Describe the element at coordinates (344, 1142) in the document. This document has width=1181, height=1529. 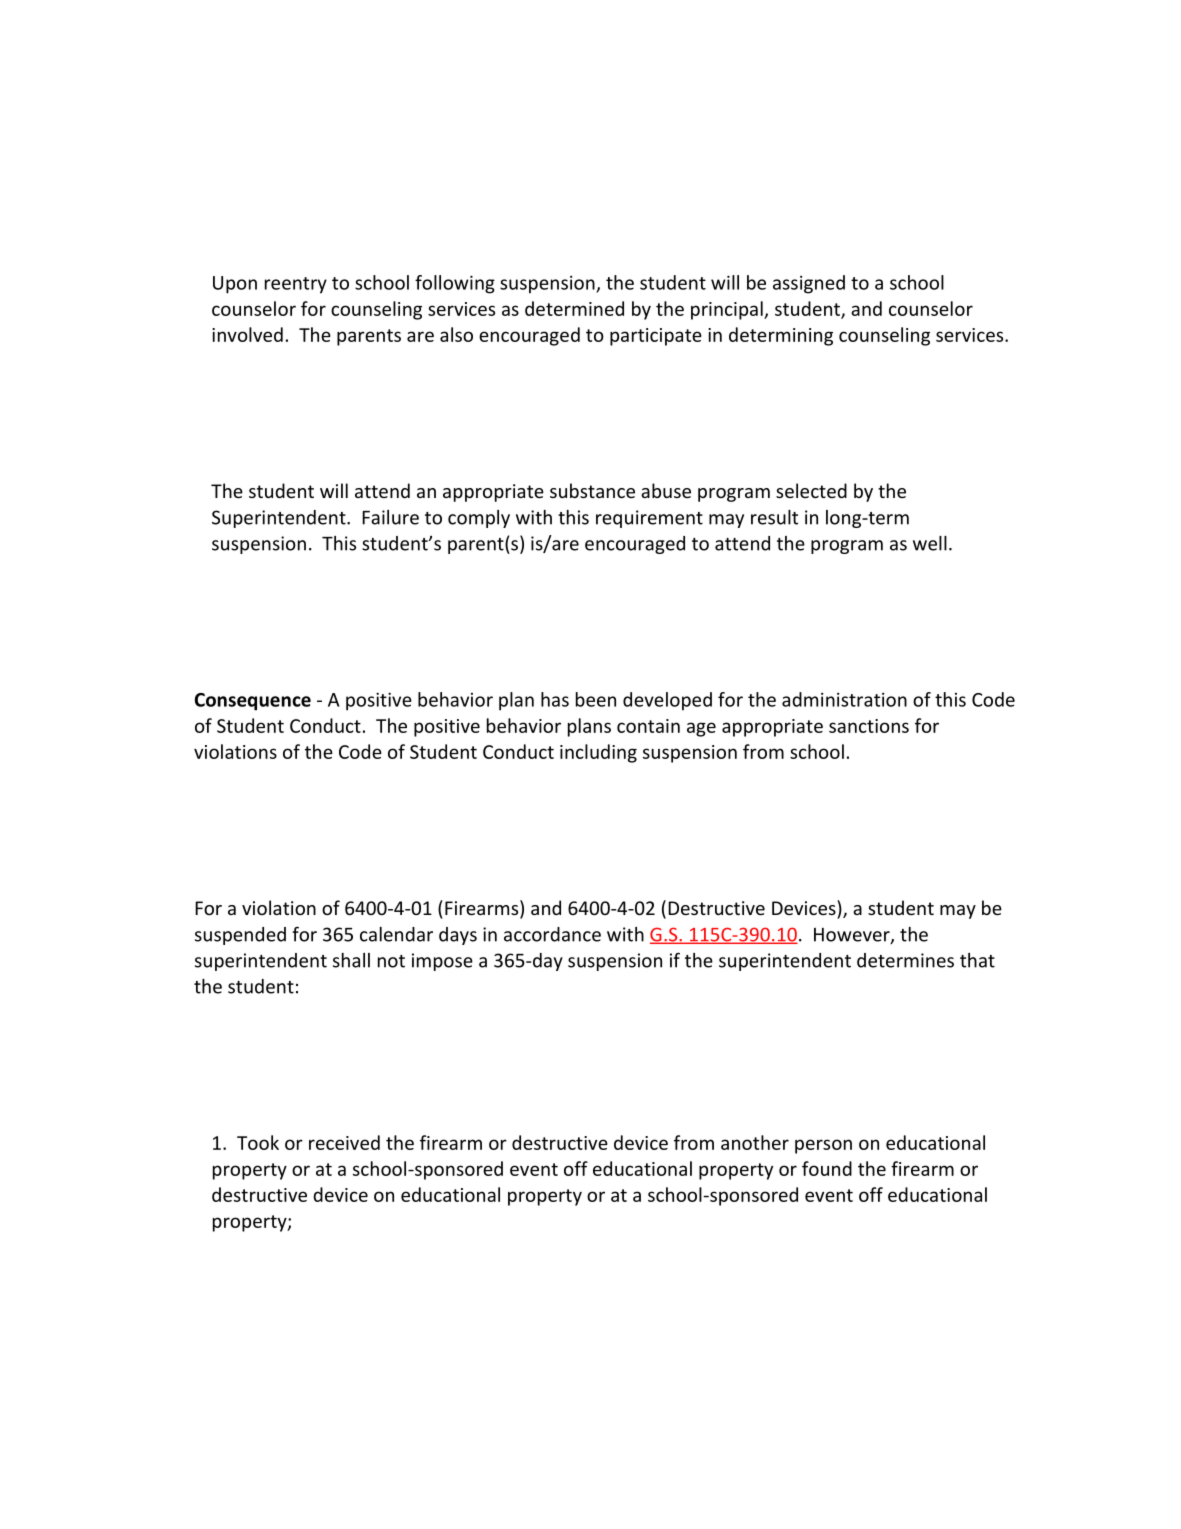
I see `received` at that location.
